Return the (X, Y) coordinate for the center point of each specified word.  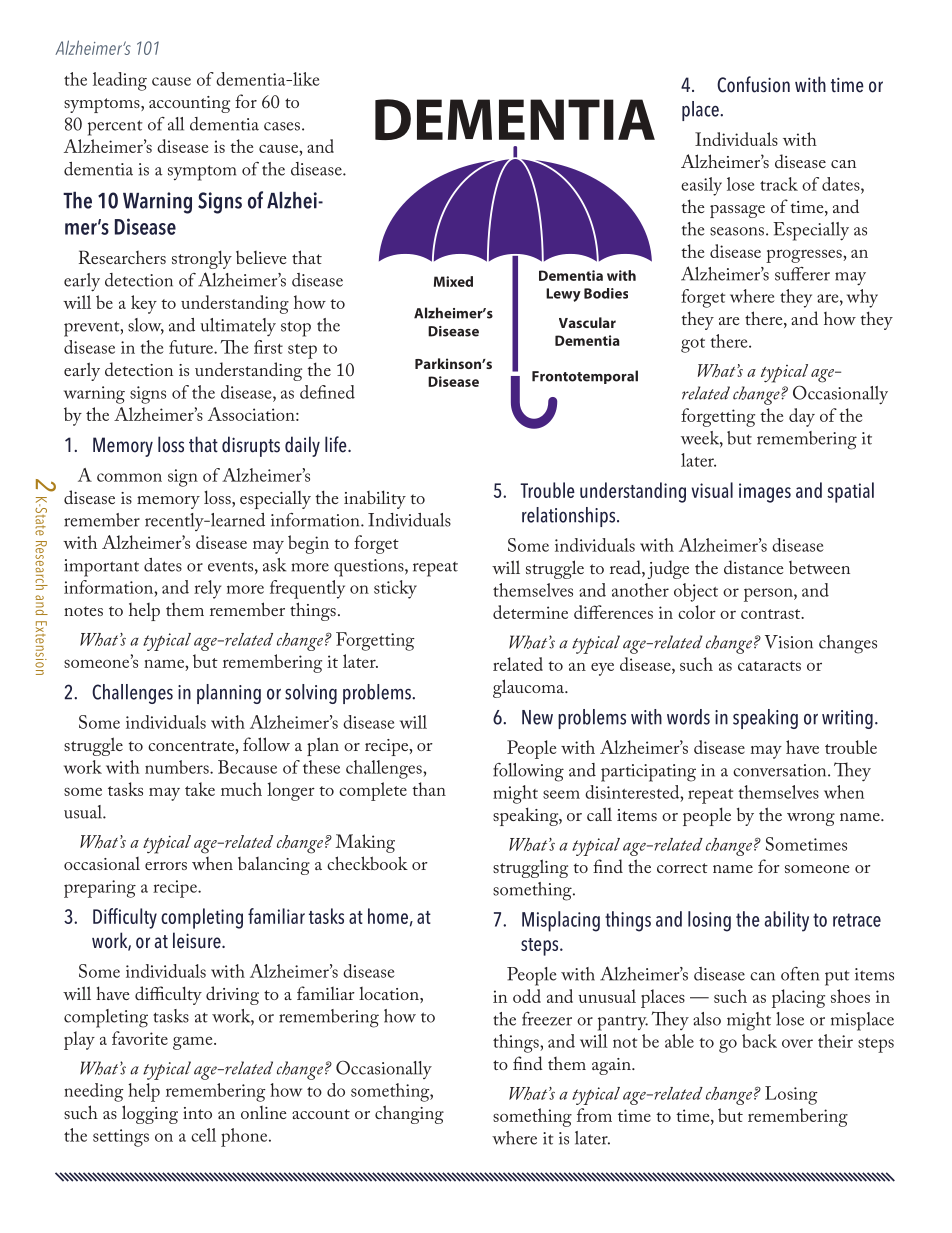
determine (530, 612)
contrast (772, 614)
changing (409, 1114)
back (759, 1041)
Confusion (753, 84)
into (197, 1113)
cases (282, 126)
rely (207, 589)
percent (115, 128)
